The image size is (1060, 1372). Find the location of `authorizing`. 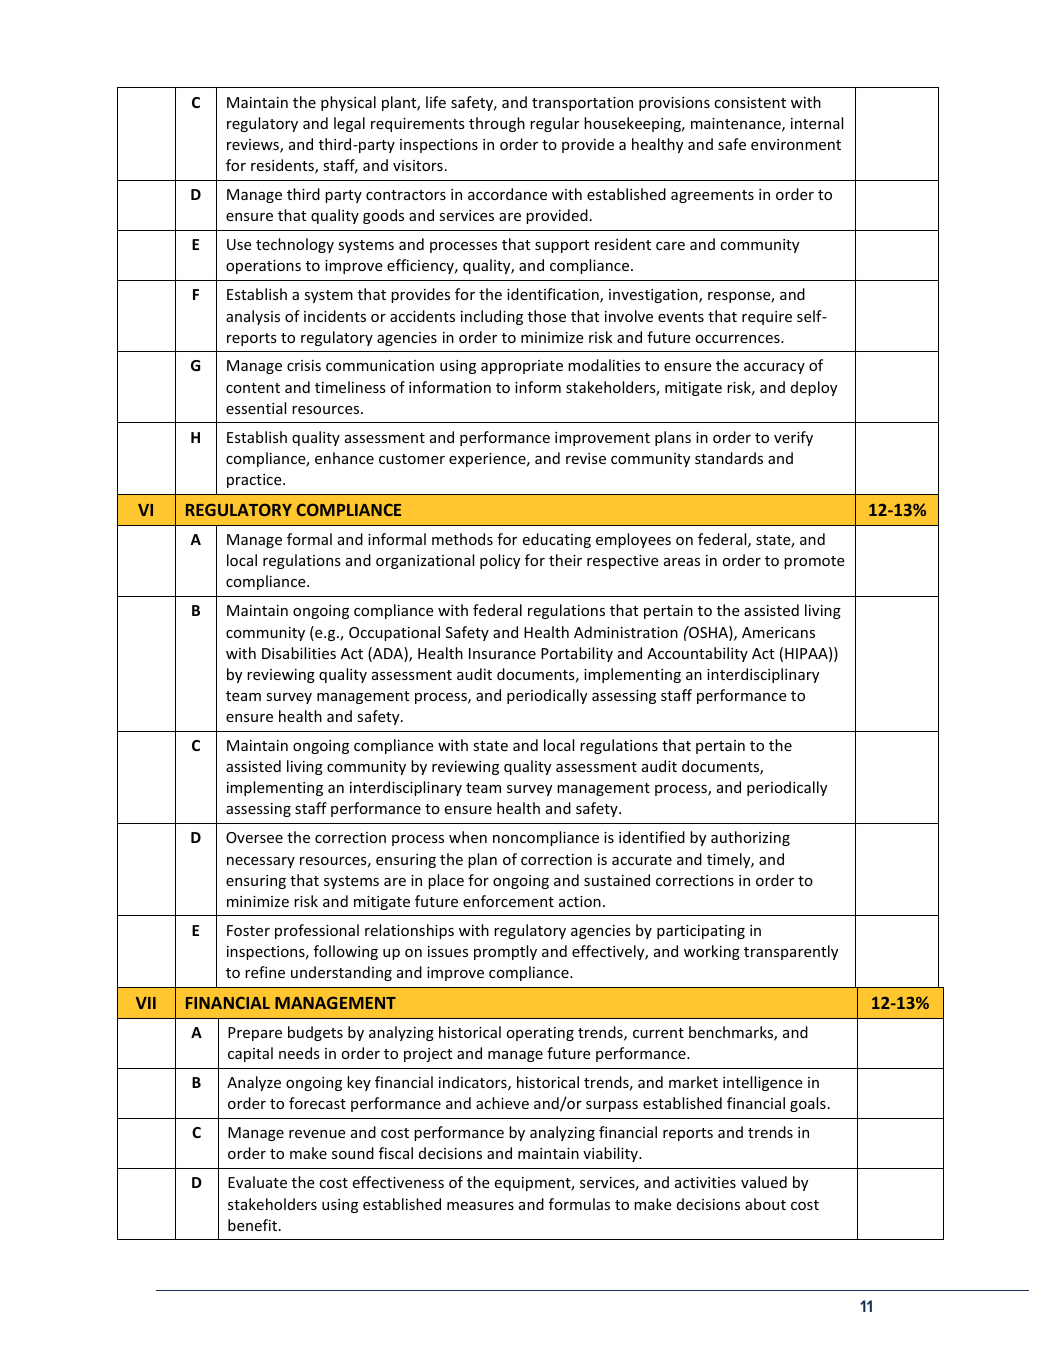

authorizing is located at coordinates (750, 838).
